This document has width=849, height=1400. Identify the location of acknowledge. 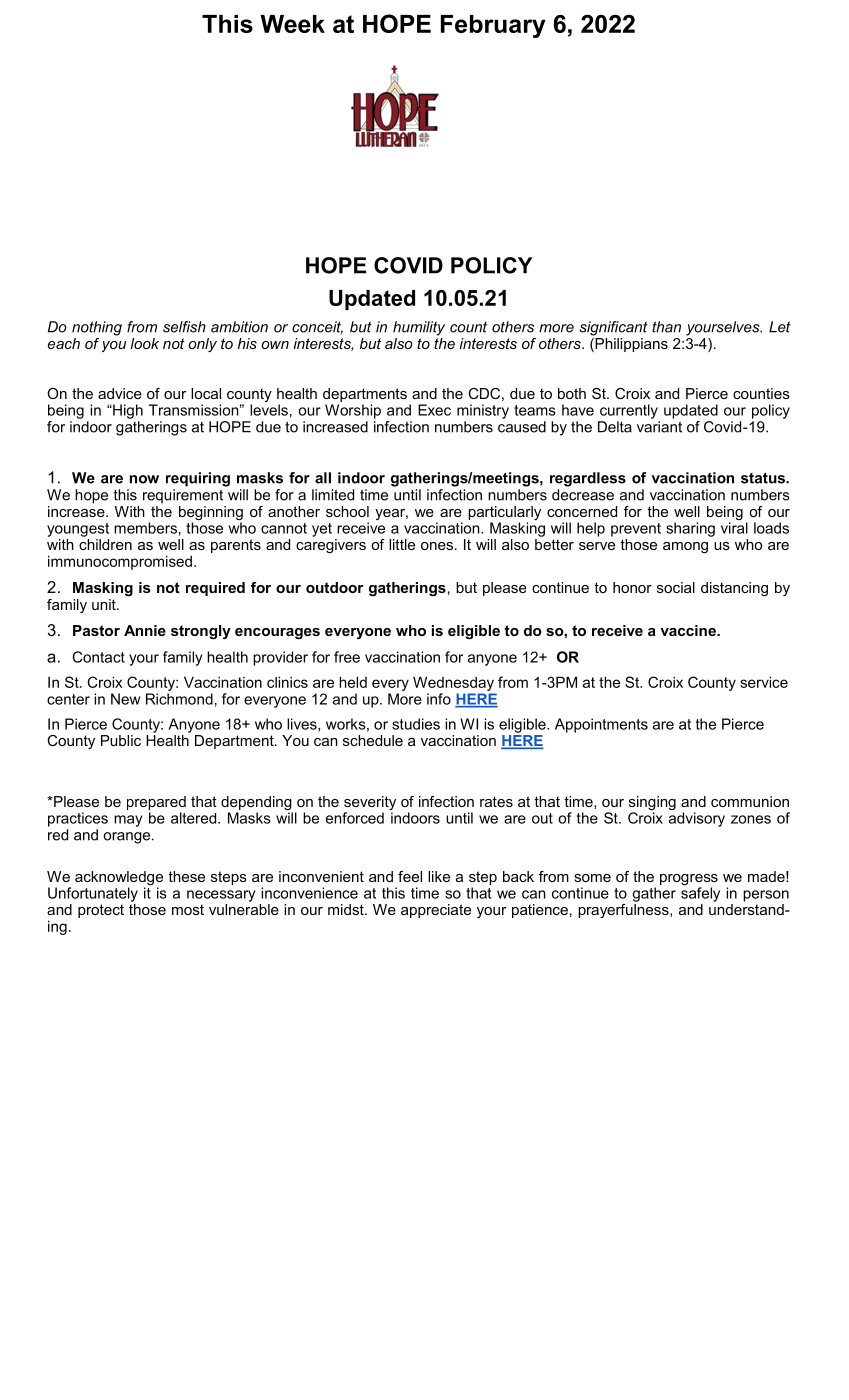
(119, 879).
